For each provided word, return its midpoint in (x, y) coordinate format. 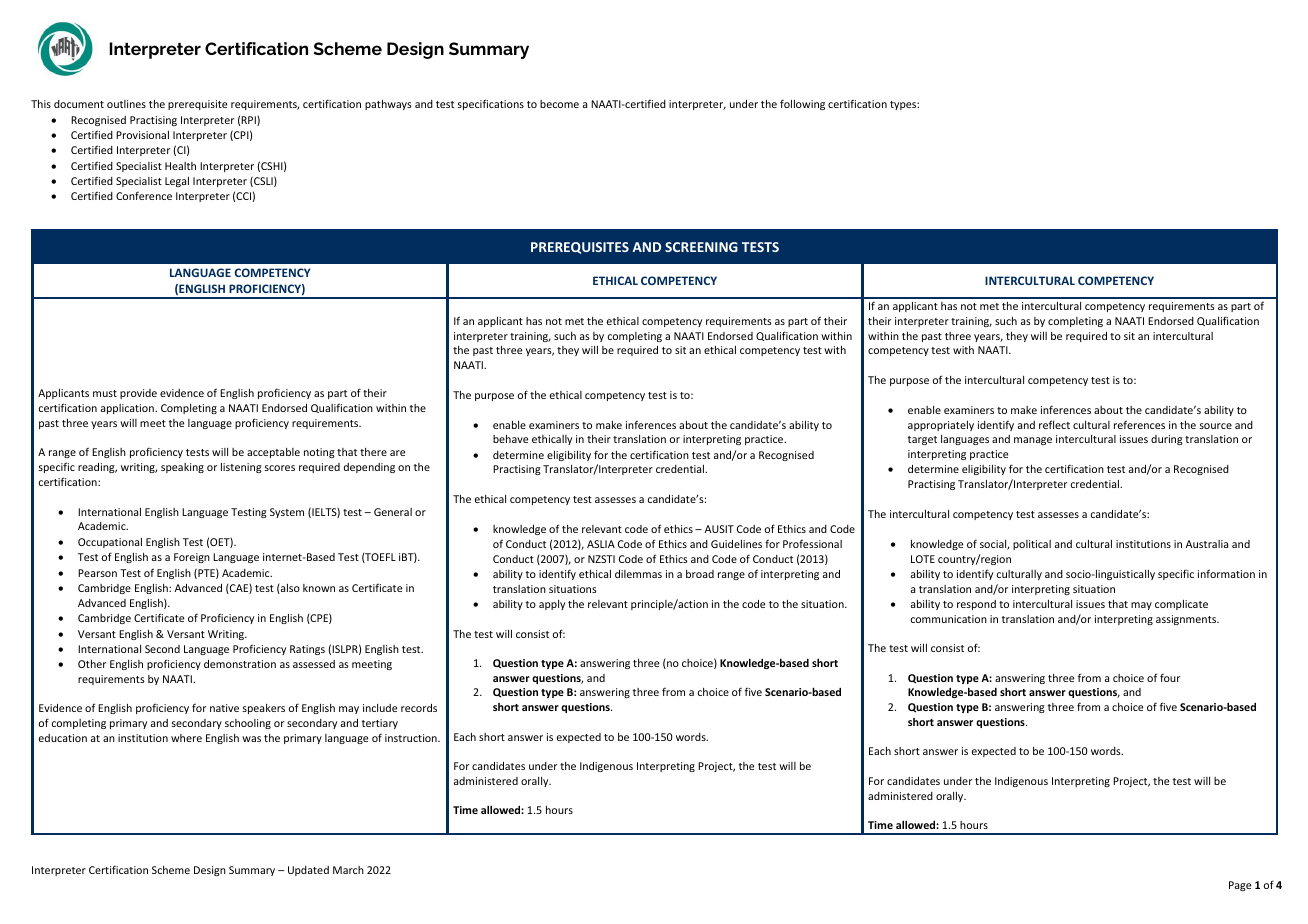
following (802, 104)
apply (552, 605)
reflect (1054, 424)
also (289, 589)
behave (510, 439)
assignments (1187, 620)
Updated (308, 871)
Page (1240, 886)
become (559, 104)
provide (138, 394)
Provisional (142, 135)
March (348, 870)
